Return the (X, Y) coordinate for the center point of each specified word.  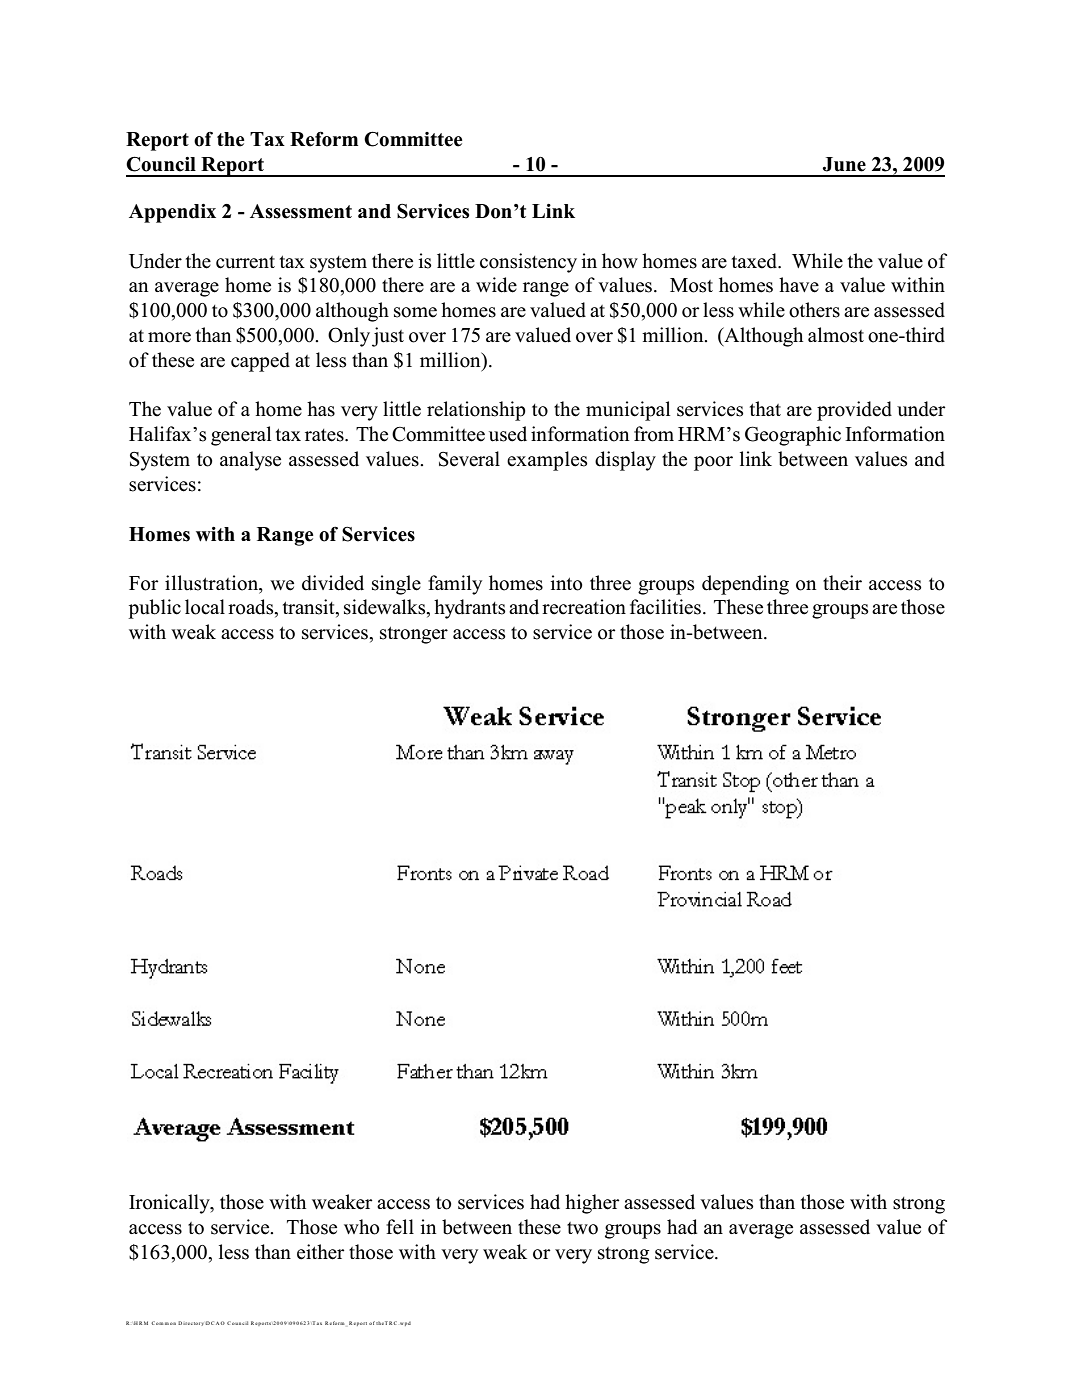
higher (592, 1204)
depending (745, 585)
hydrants (470, 609)
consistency (528, 263)
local (205, 607)
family (455, 585)
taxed (756, 261)
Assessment (301, 211)
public (154, 609)
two (582, 1228)
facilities (665, 607)
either (321, 1252)
